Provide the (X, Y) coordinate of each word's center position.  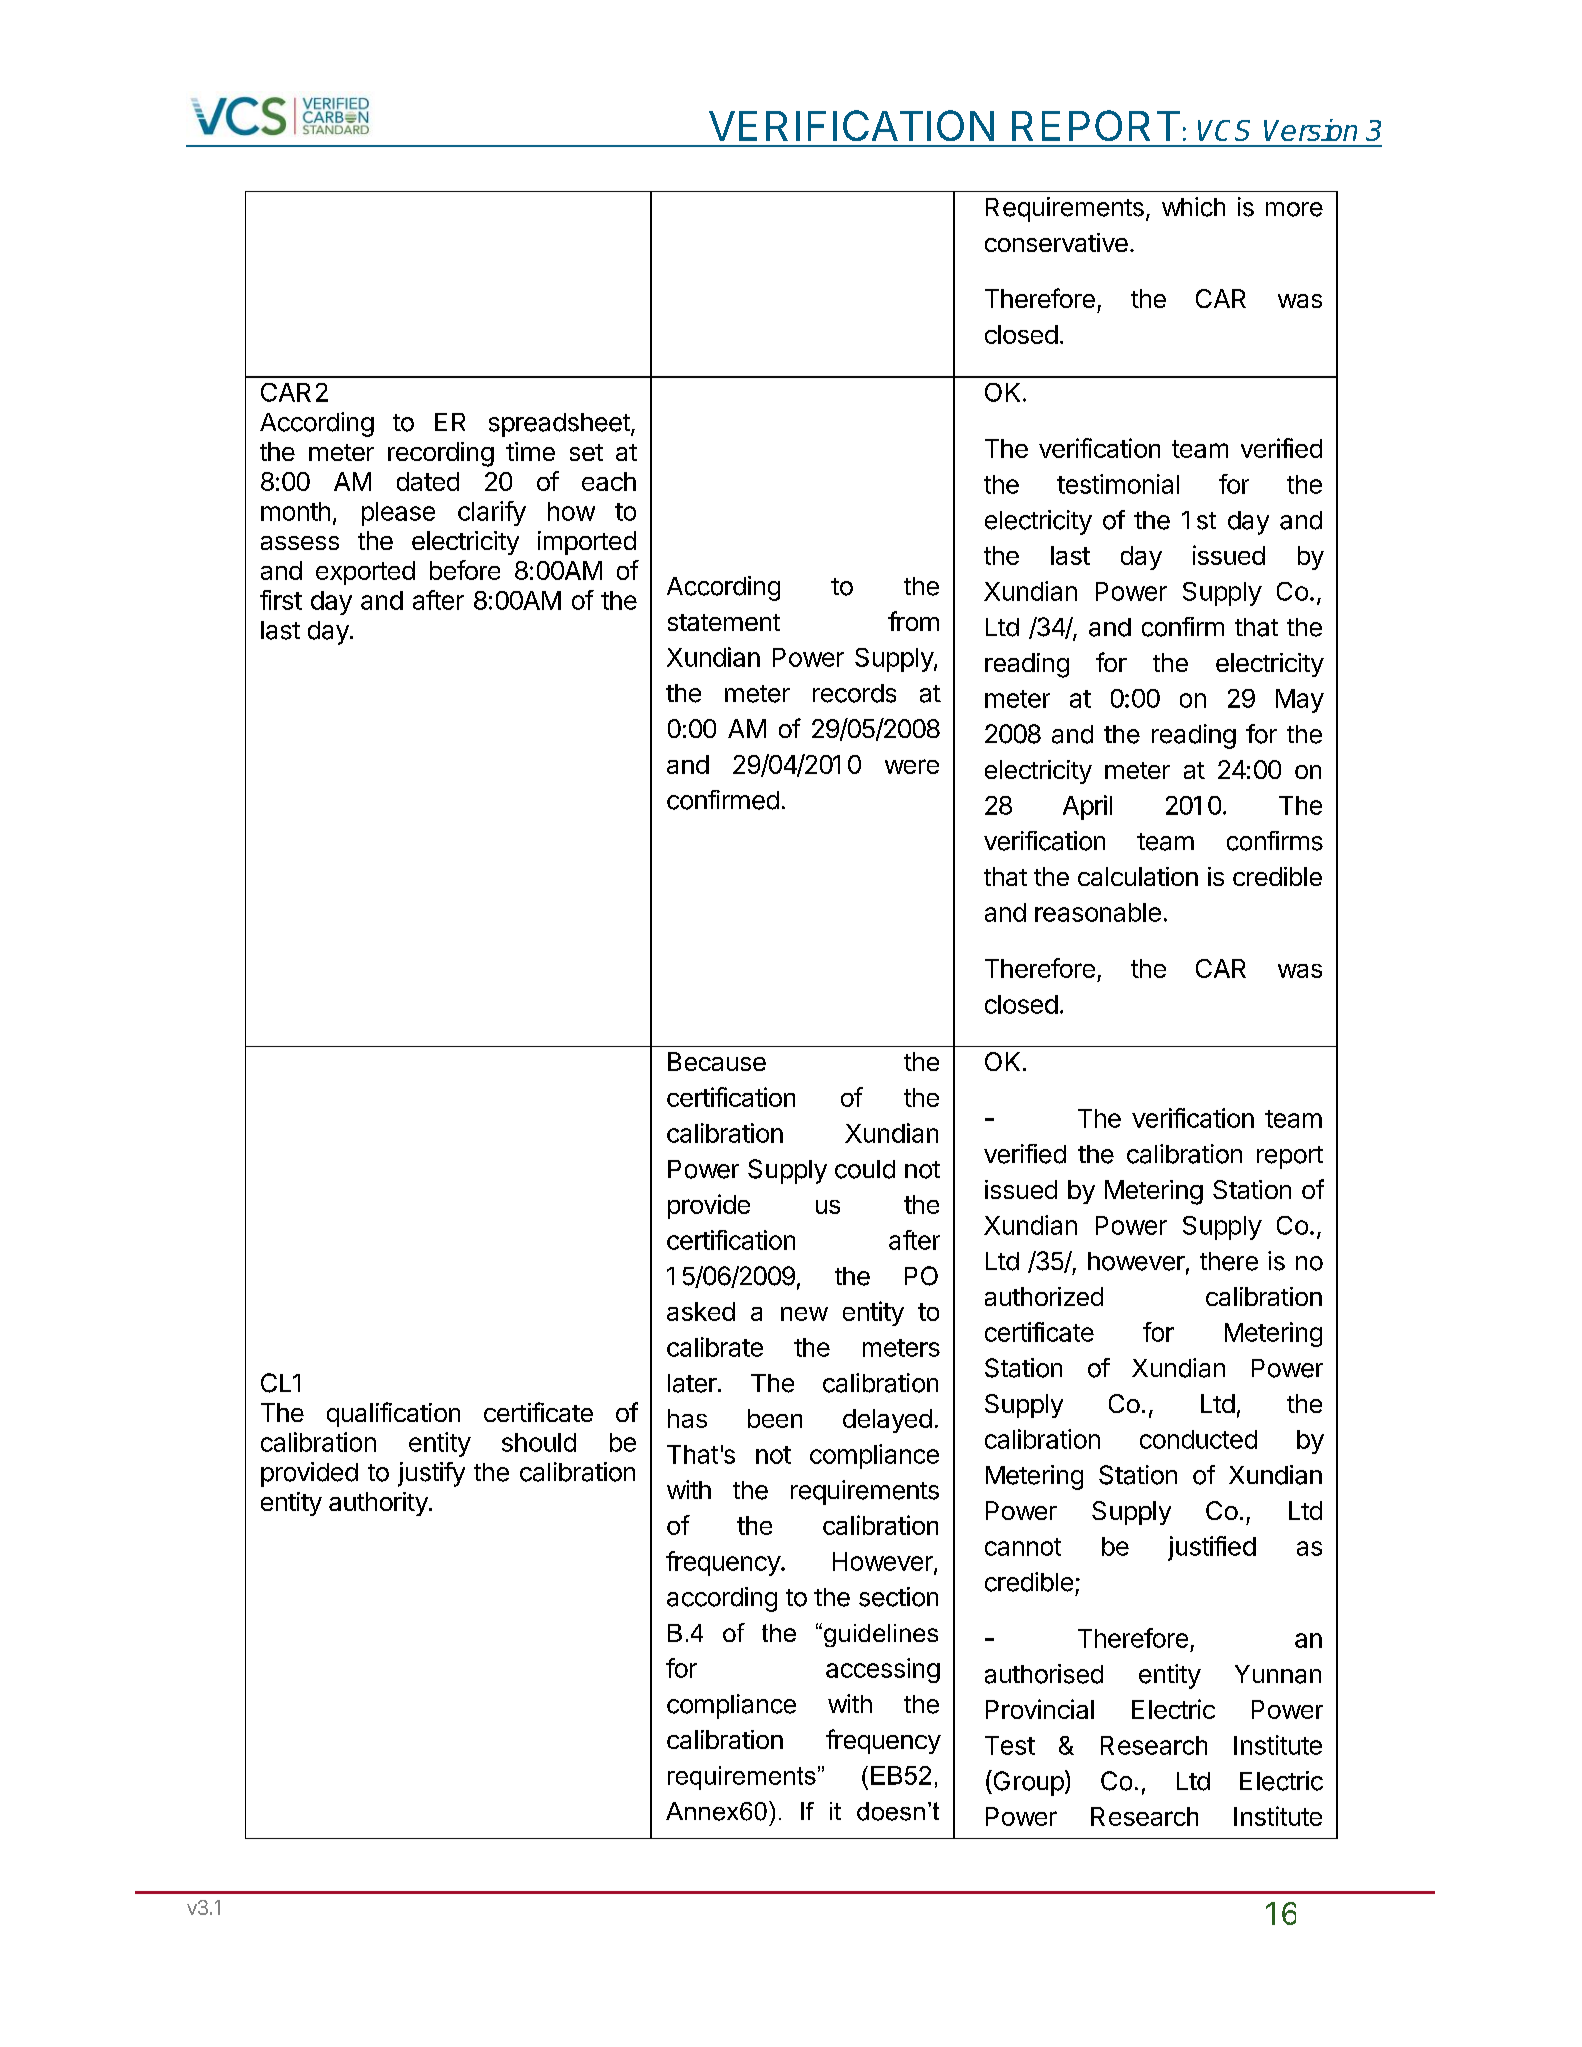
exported (365, 573)
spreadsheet (559, 425)
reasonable (1098, 912)
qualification (393, 1414)
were (912, 766)
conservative (1056, 242)
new (804, 1314)
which (1193, 207)
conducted (1198, 1439)
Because (717, 1061)
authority (379, 1504)
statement (724, 622)
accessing (883, 1670)
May (1300, 701)
